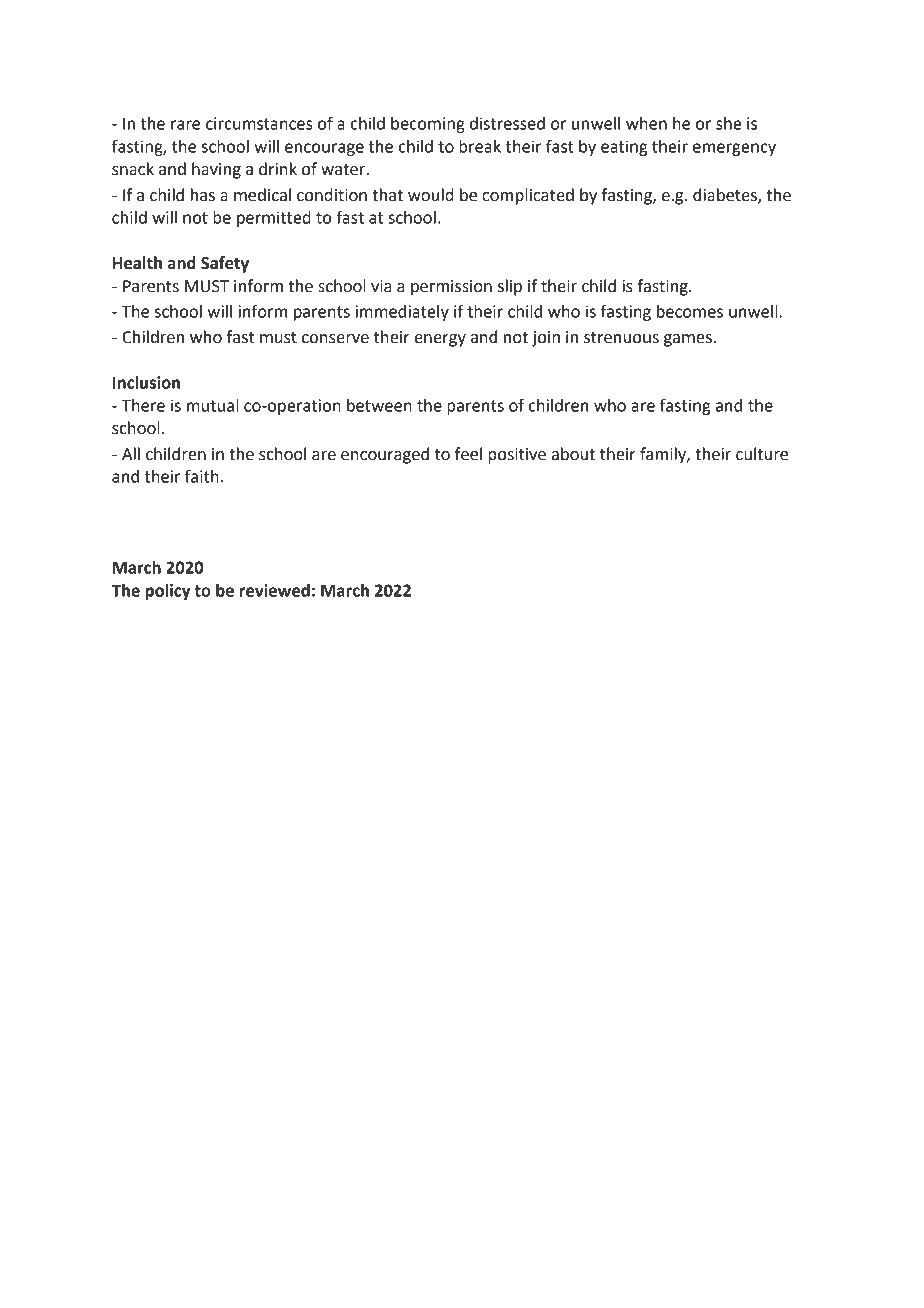 This document has width=924, height=1308. I want to click on games, so click(688, 340).
